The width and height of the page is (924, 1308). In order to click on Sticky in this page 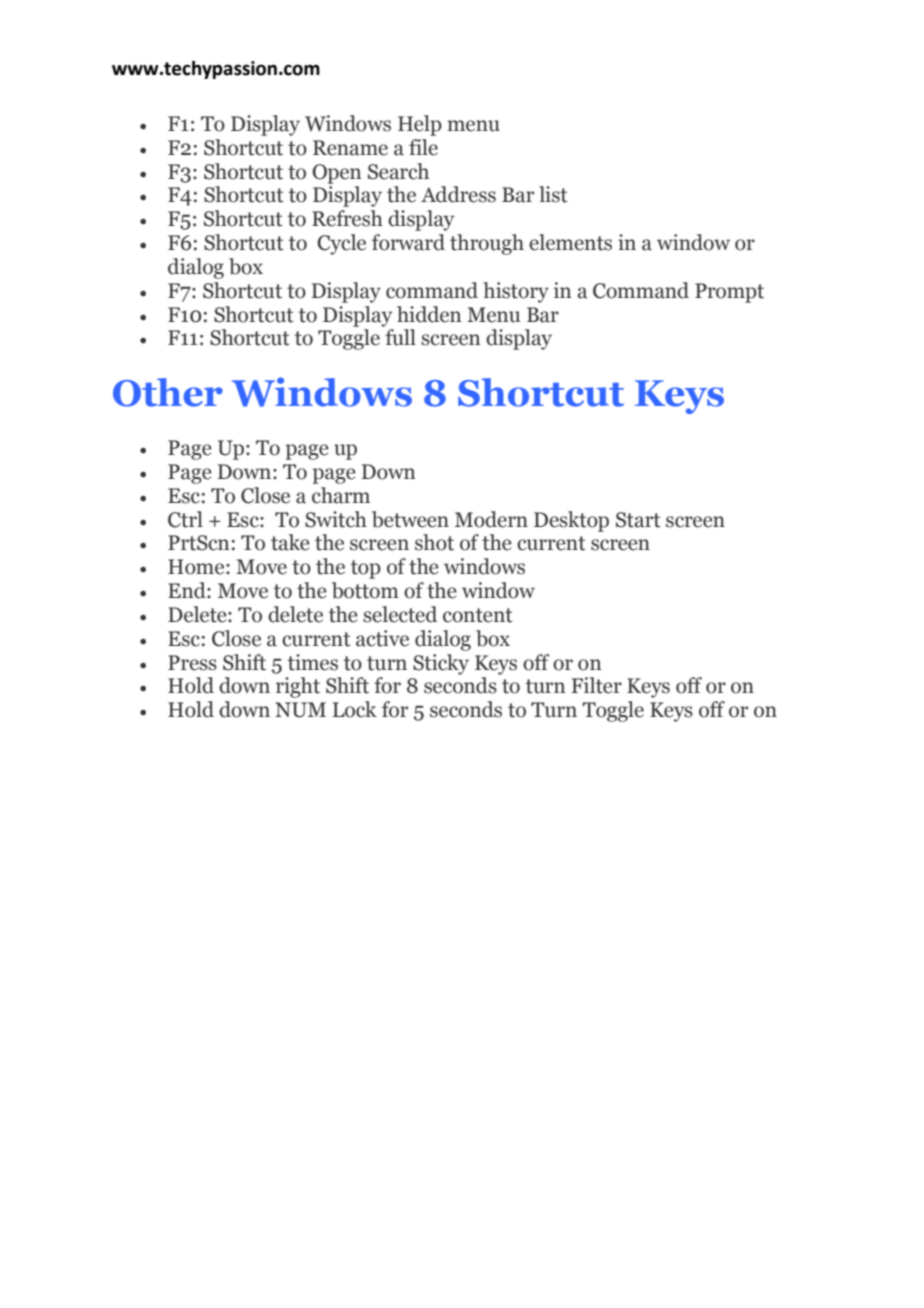, I will do `click(441, 664)`.
